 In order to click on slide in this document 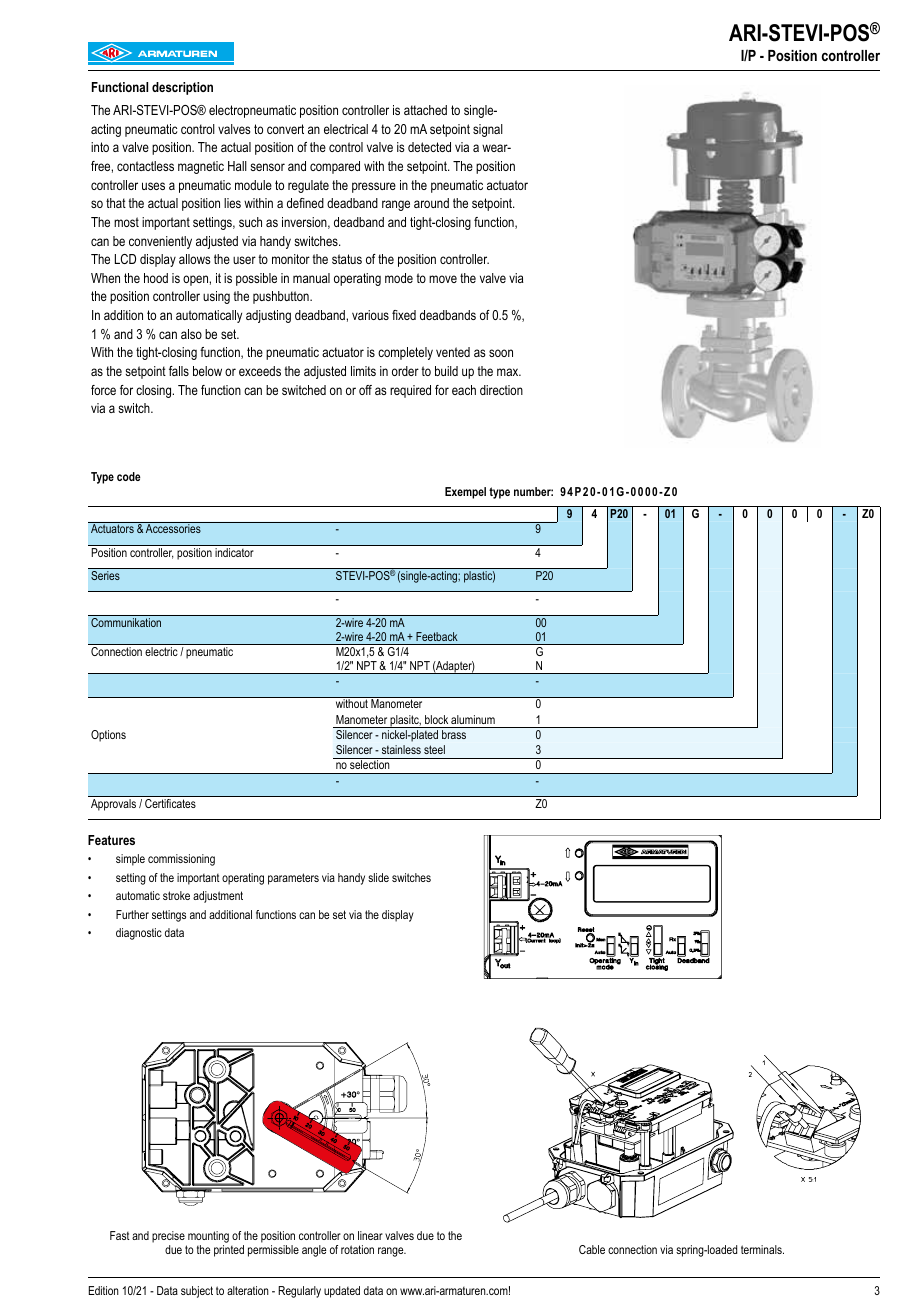, I will do `click(378, 877)`.
